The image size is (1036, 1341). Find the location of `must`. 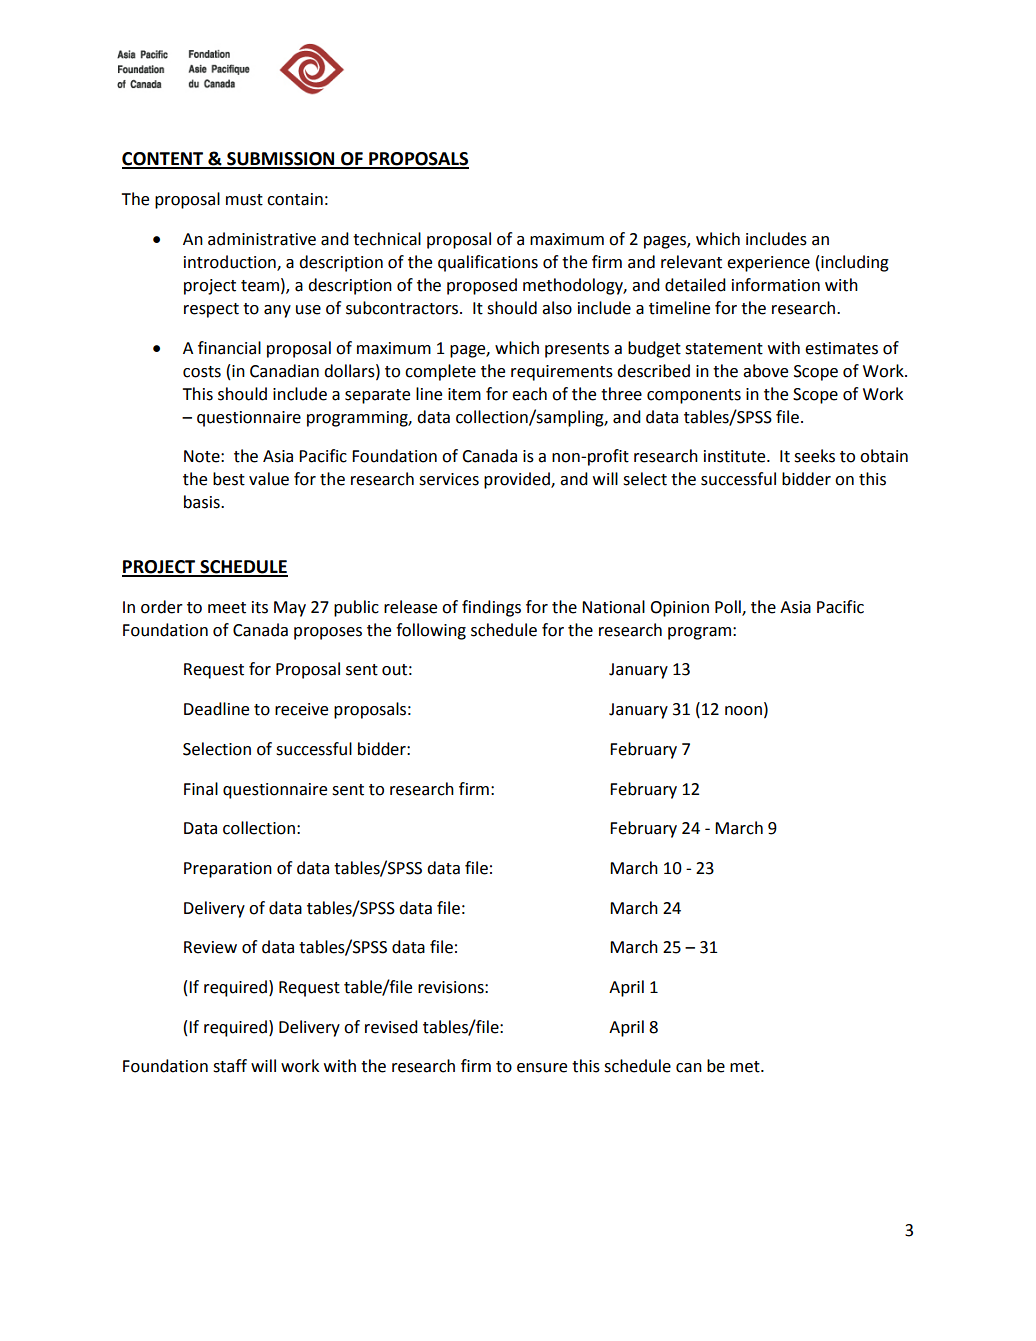

must is located at coordinates (244, 200).
